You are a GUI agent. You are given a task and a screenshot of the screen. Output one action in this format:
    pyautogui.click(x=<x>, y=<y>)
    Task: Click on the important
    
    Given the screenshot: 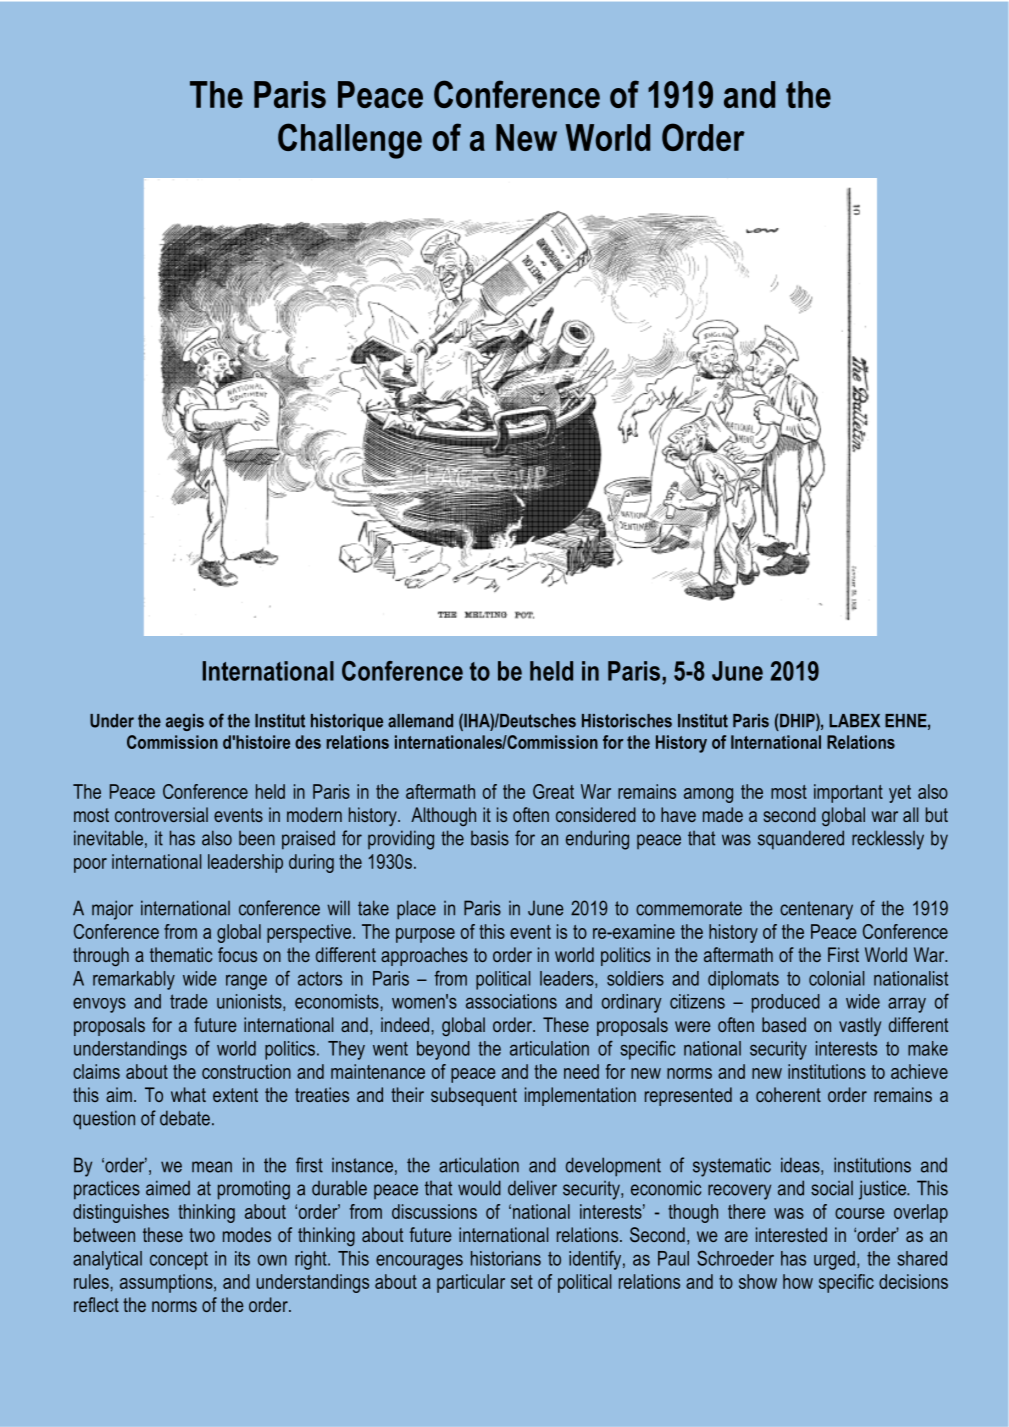 What is the action you would take?
    pyautogui.click(x=848, y=793)
